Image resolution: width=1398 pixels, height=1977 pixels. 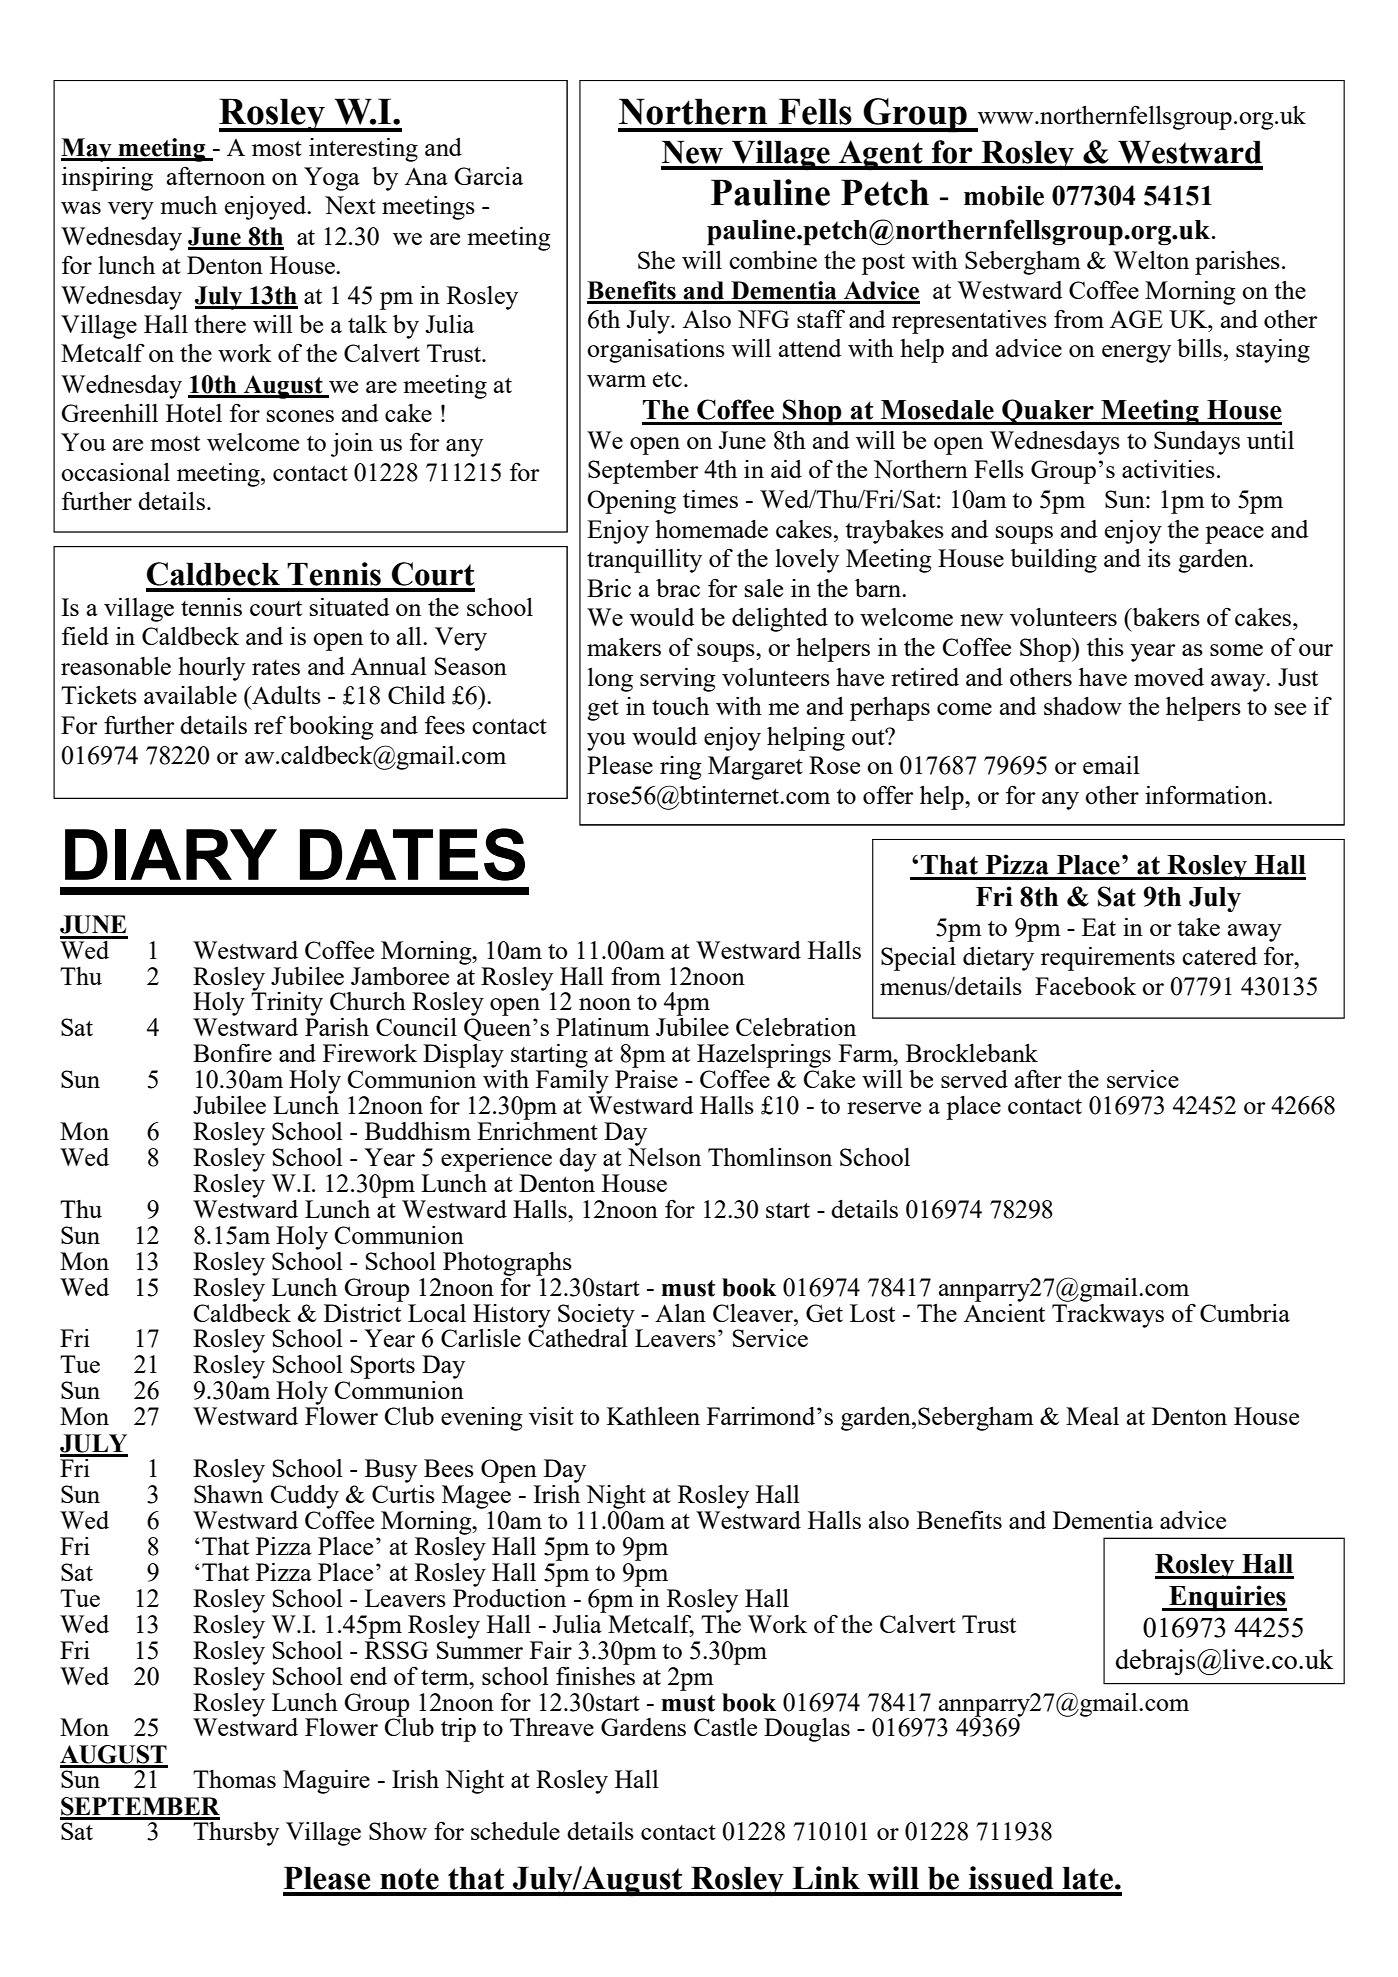 I want to click on much, so click(x=188, y=205).
